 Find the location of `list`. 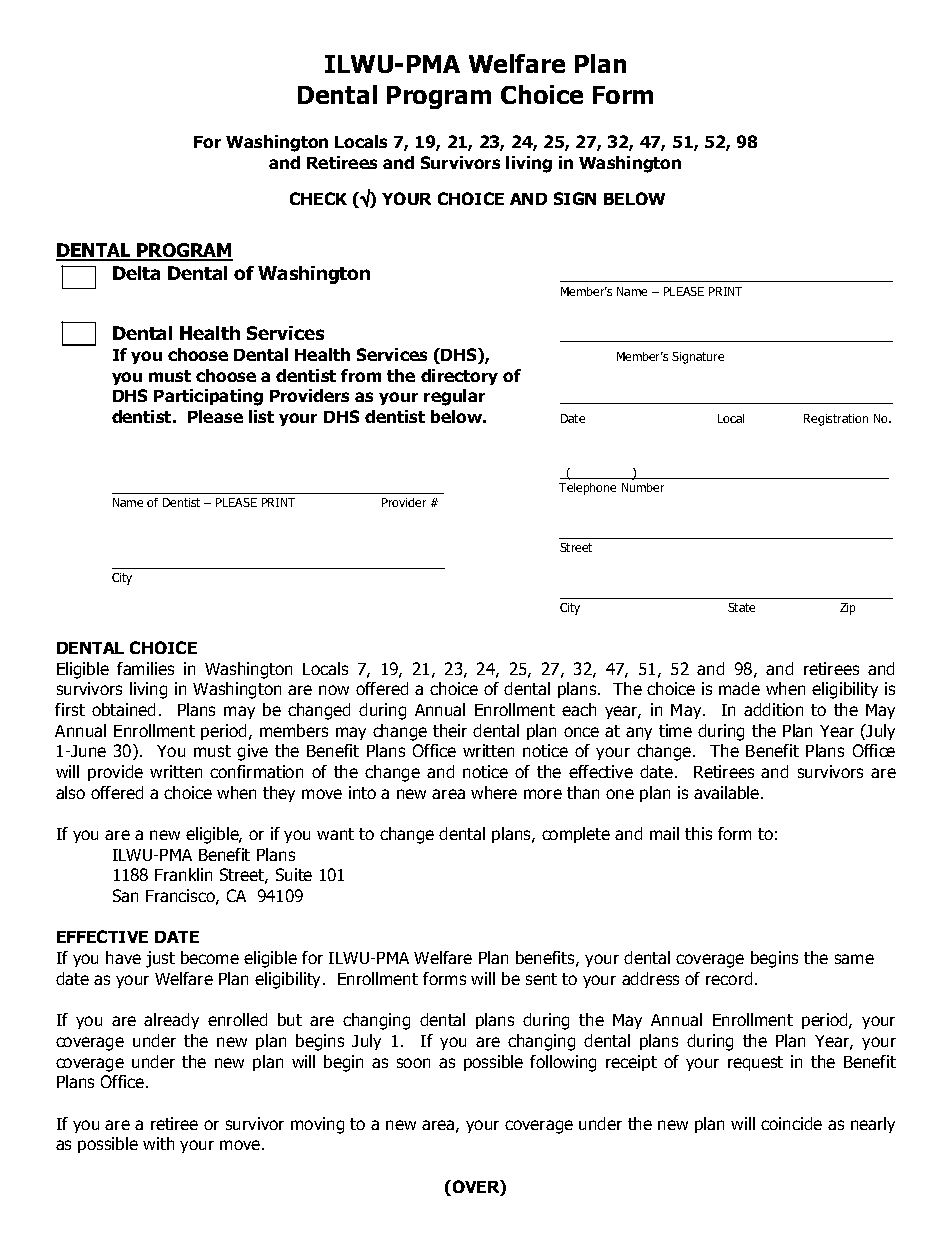

list is located at coordinates (261, 416).
